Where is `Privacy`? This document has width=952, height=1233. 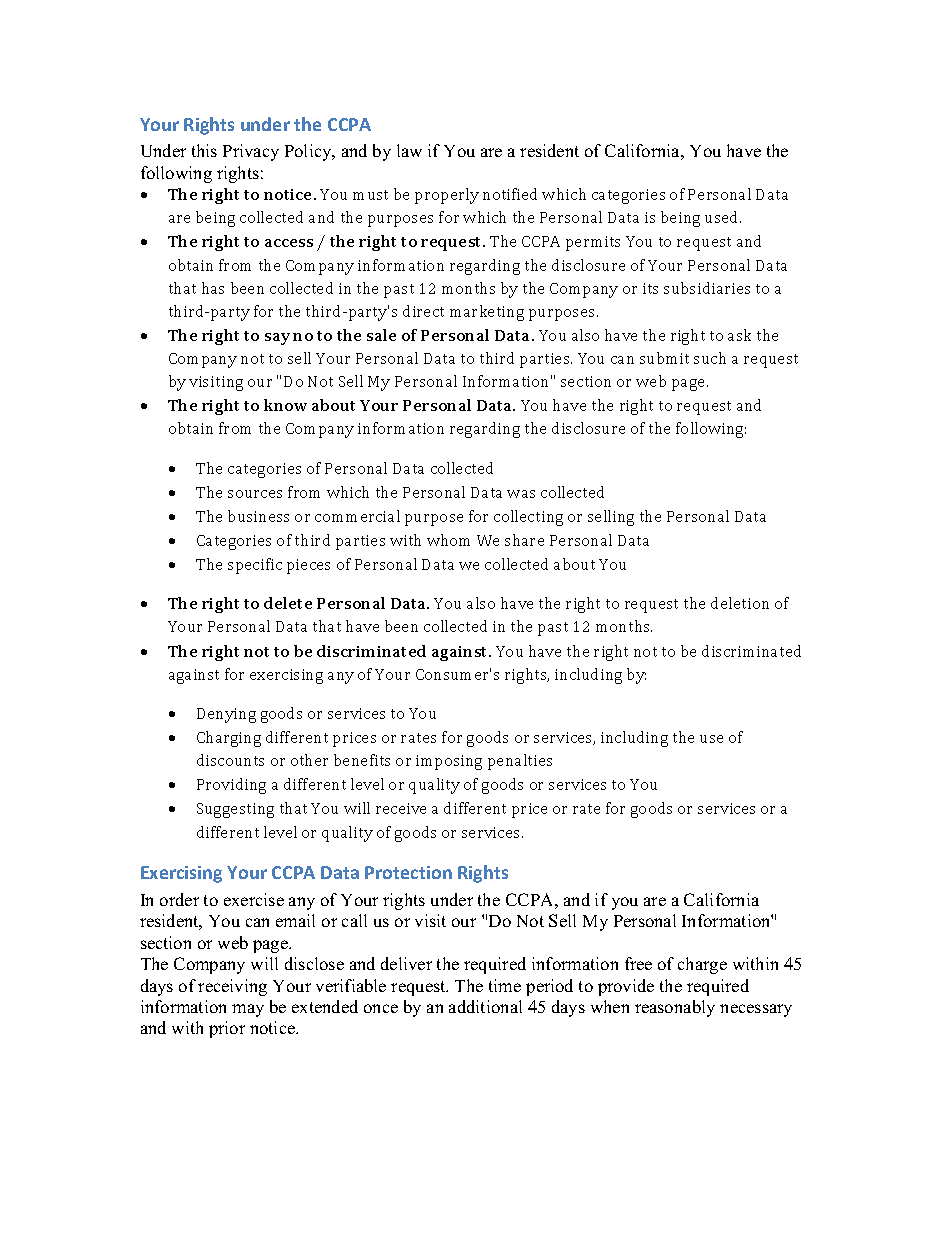
Privacy is located at coordinates (251, 152).
